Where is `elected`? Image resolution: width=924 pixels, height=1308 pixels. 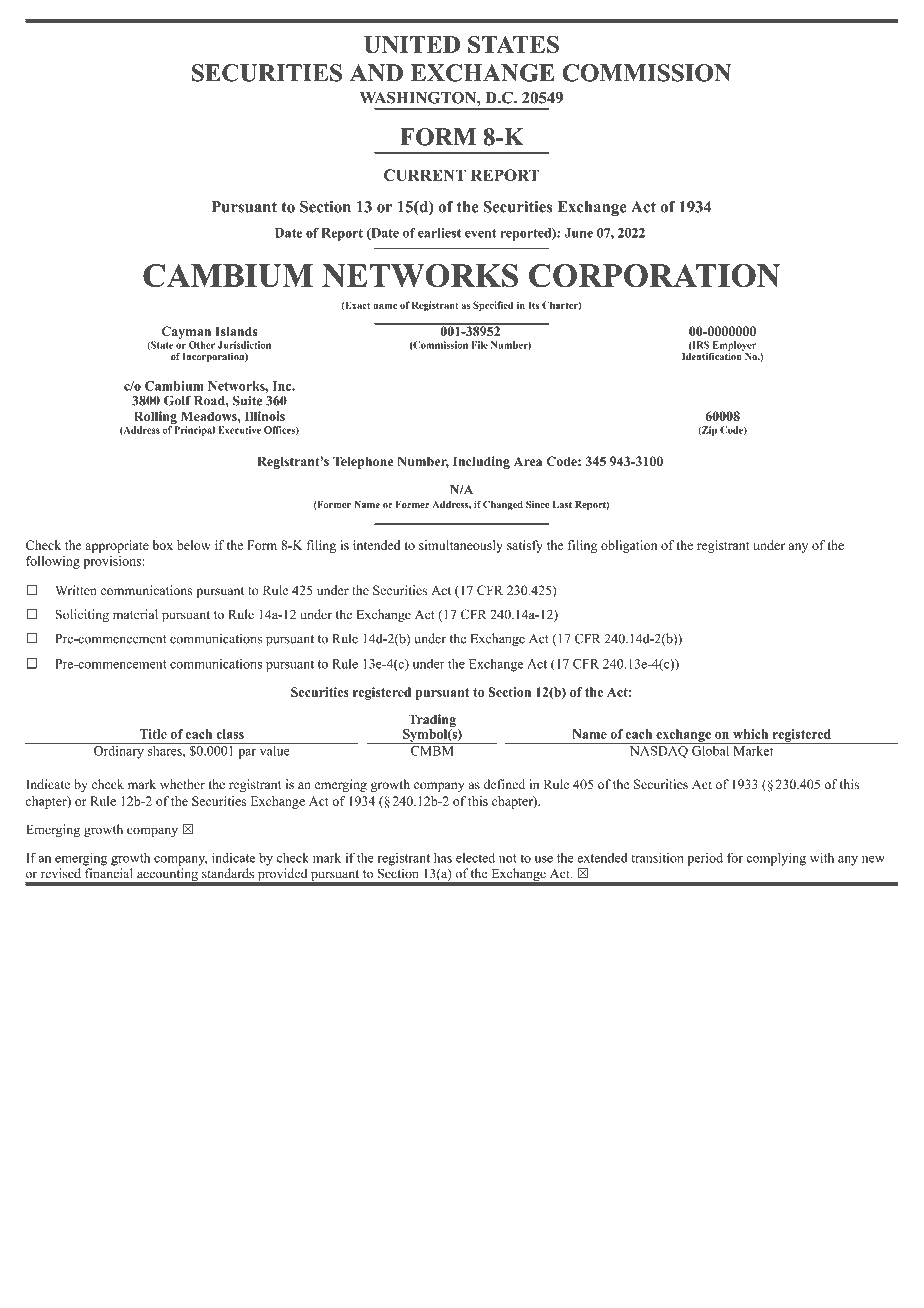
elected is located at coordinates (475, 858).
